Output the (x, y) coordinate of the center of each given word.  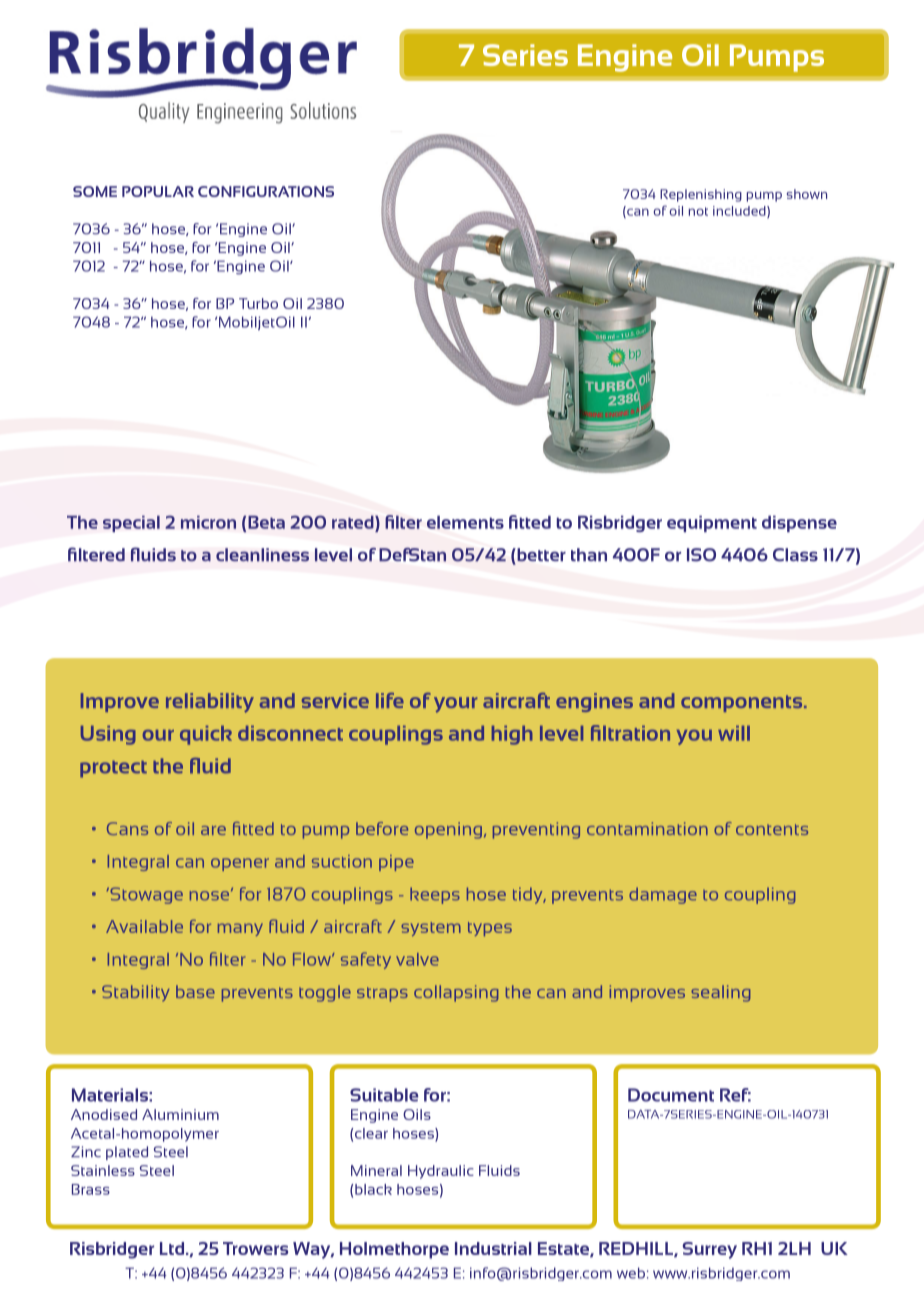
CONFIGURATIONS (266, 191)
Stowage (145, 895)
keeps (435, 895)
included (740, 212)
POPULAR (158, 191)
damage (663, 895)
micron (208, 522)
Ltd (172, 1248)
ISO (701, 555)
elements (465, 522)
